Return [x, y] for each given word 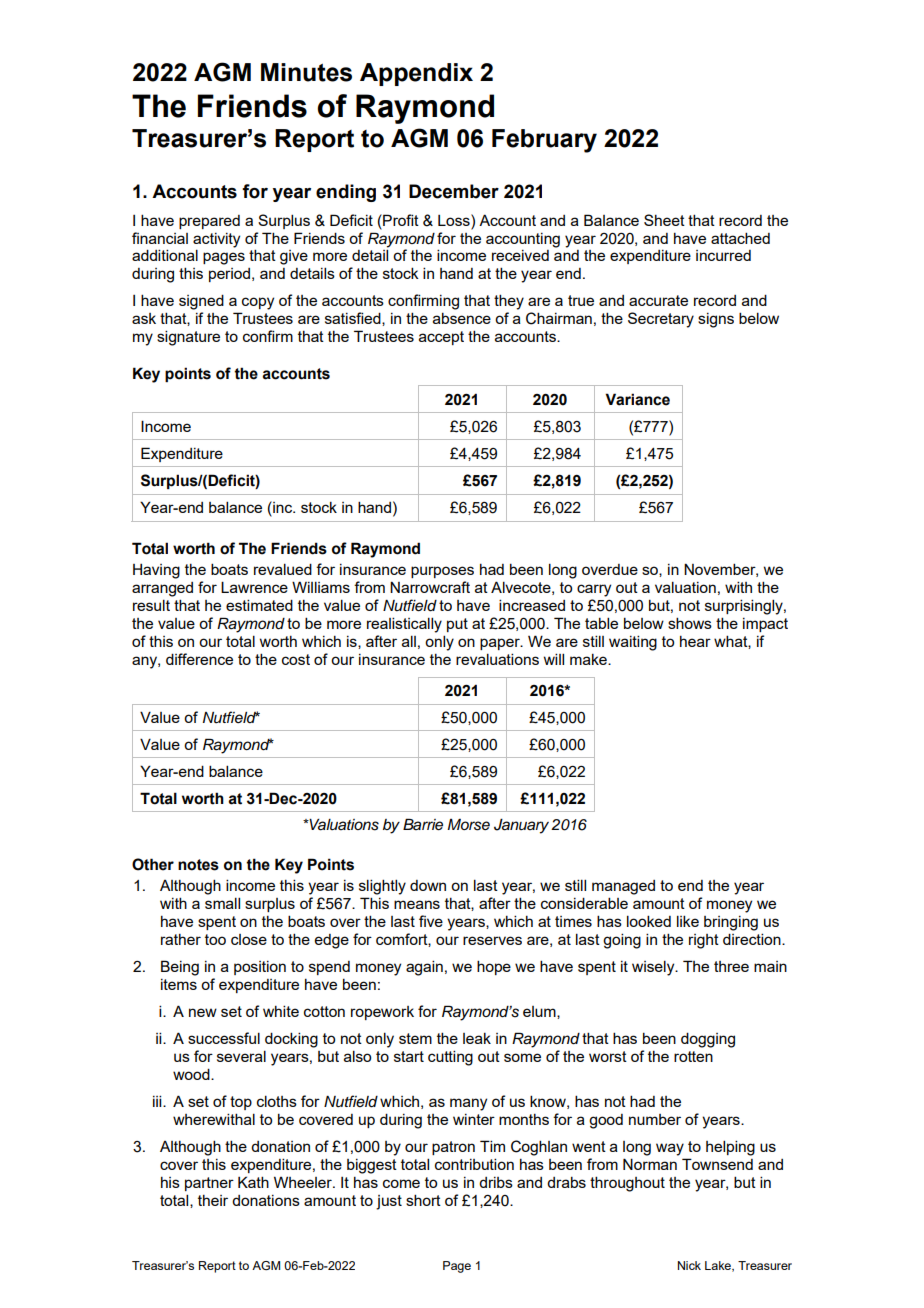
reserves [492, 940]
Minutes [306, 72]
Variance [637, 399]
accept [441, 338]
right [704, 941]
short [423, 1200]
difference [199, 659]
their [213, 1200]
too [215, 939]
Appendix [416, 74]
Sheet [664, 220]
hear [695, 641]
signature [188, 338]
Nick [689, 1265]
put [457, 625]
